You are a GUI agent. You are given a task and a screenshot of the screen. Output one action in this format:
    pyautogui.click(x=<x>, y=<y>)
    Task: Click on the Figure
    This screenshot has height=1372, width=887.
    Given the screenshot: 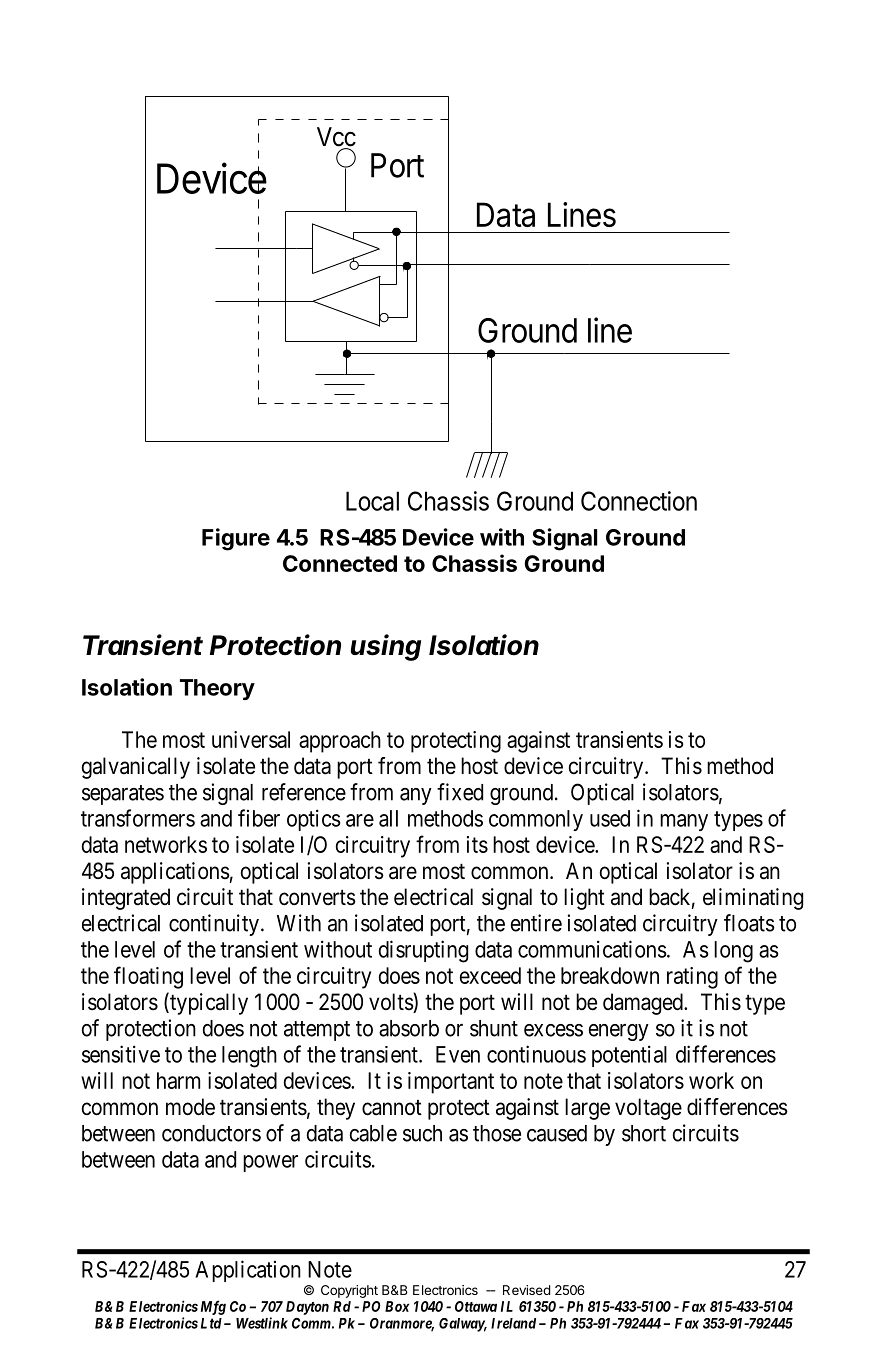 What is the action you would take?
    pyautogui.click(x=236, y=539)
